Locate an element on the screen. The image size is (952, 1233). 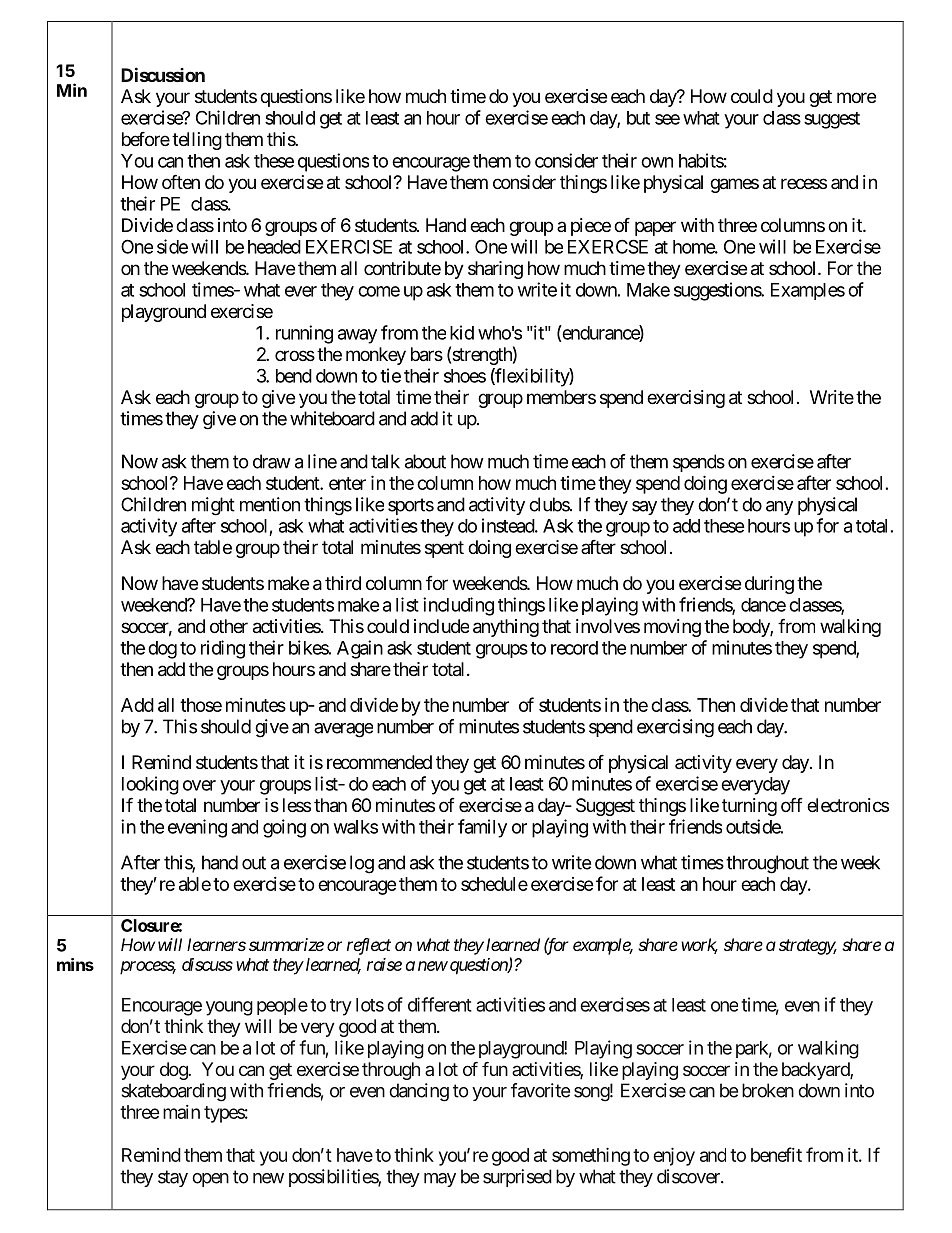
turning is located at coordinates (749, 807).
